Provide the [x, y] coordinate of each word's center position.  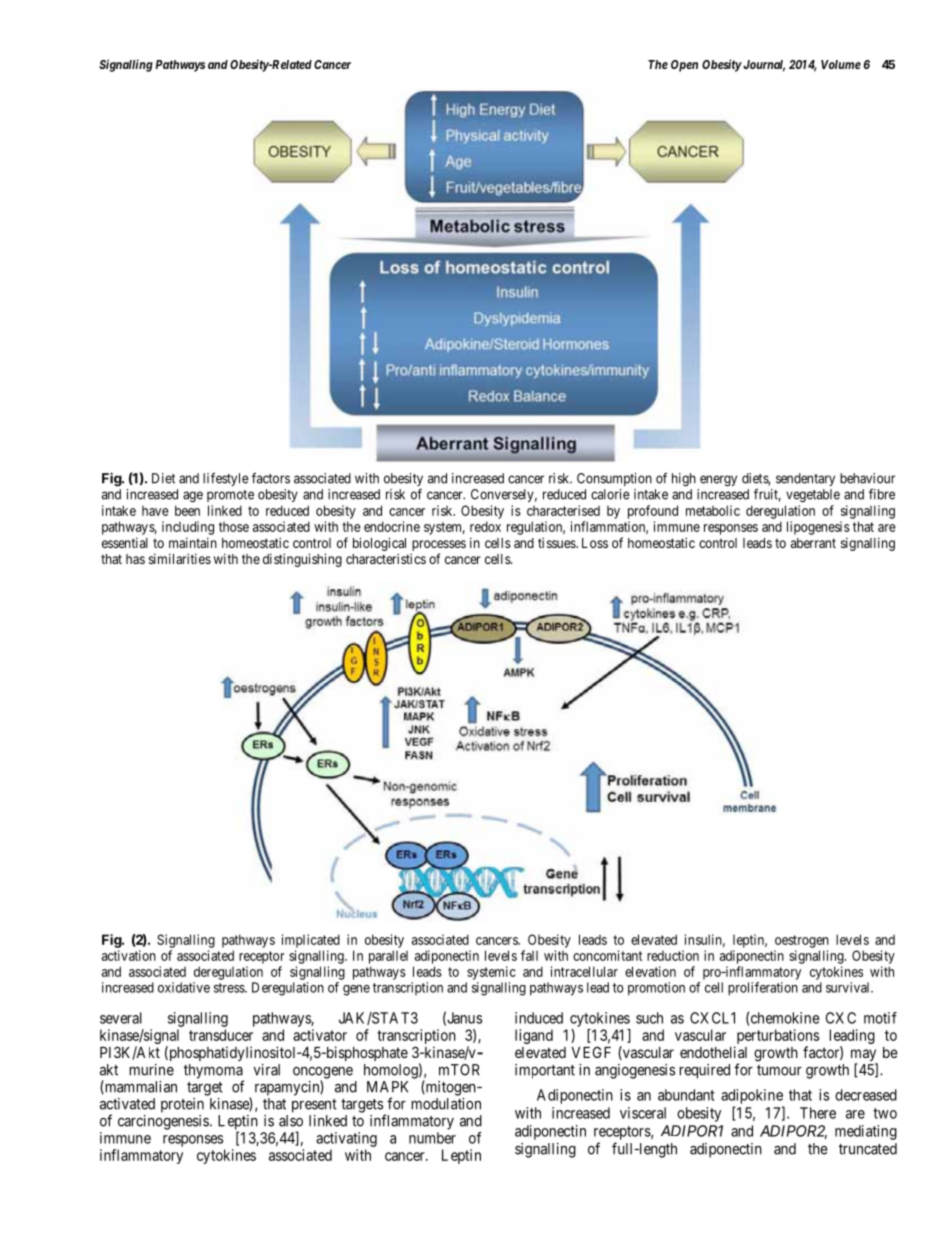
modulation [446, 1104]
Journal [763, 66]
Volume [841, 64]
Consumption [614, 479]
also [291, 1121]
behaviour [867, 478]
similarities [180, 558]
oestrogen [802, 941]
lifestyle [226, 479]
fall [529, 955]
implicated [311, 941]
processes [439, 545]
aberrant [813, 543]
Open [684, 66]
